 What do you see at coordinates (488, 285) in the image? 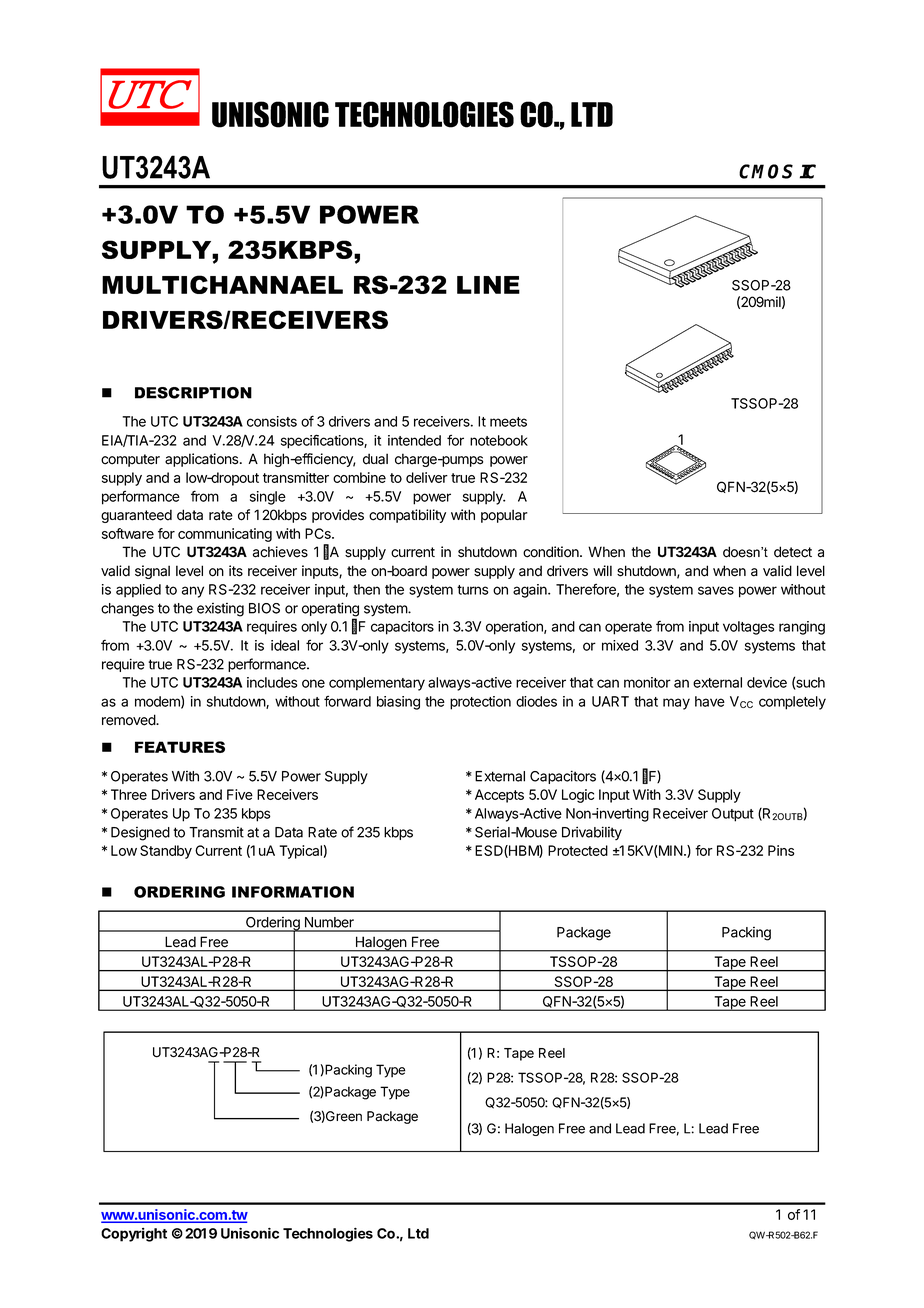
I see `LINE` at bounding box center [488, 285].
